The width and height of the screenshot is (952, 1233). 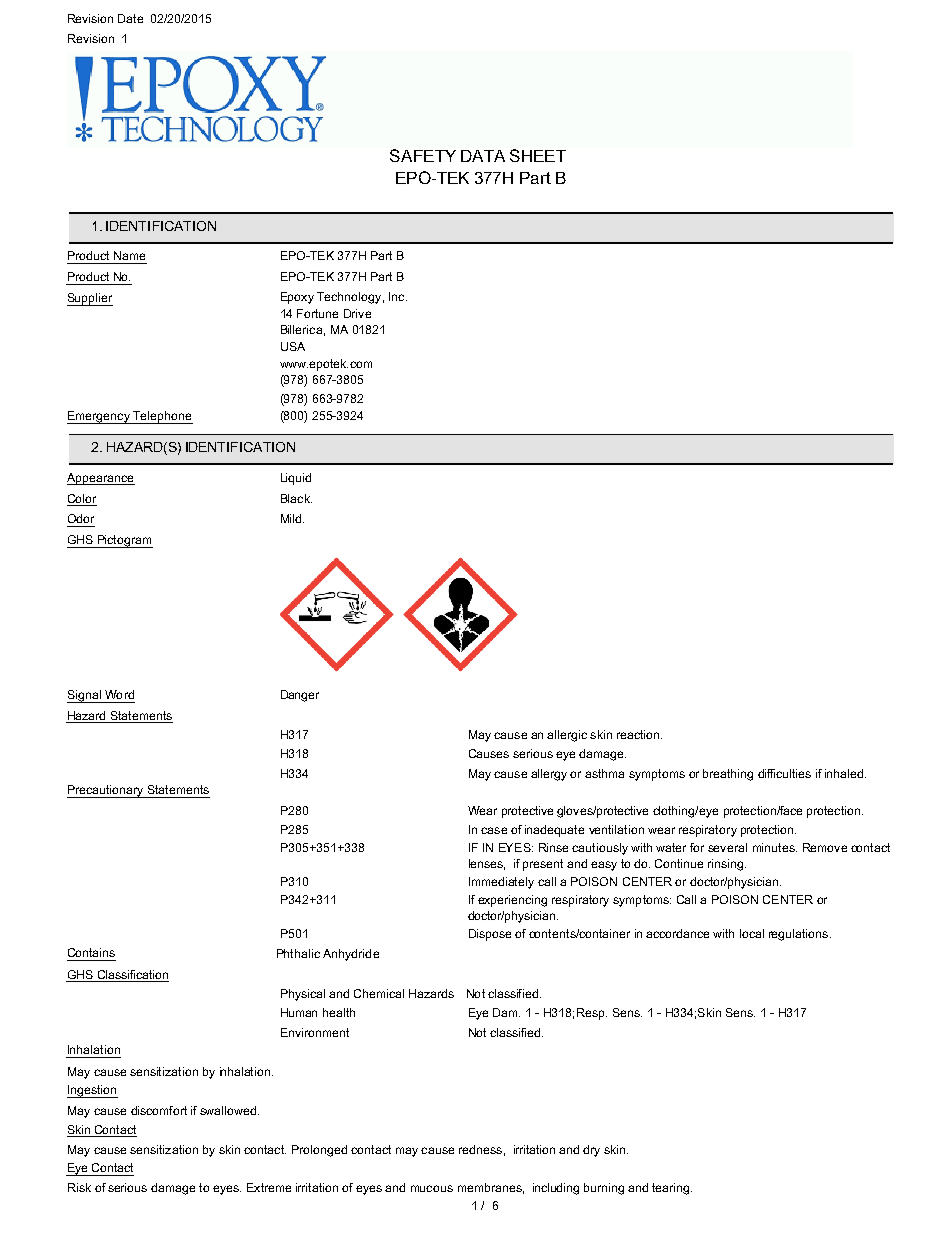 I want to click on case, so click(x=494, y=830).
